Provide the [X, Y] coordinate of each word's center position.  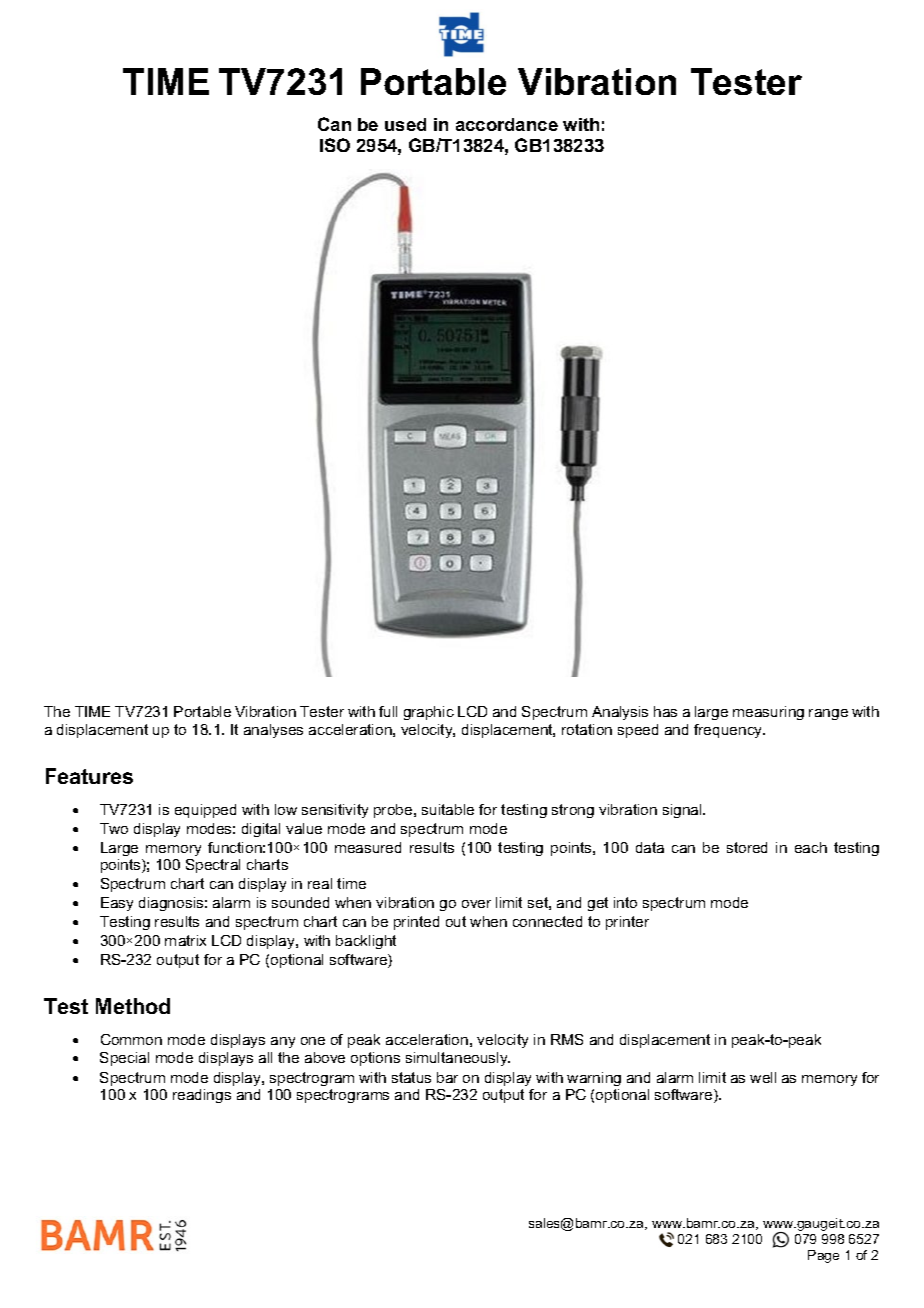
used [405, 124]
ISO [335, 145]
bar [447, 1077]
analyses [273, 731]
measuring [768, 713]
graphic [429, 713]
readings [202, 1096]
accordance [507, 124]
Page [823, 1256]
